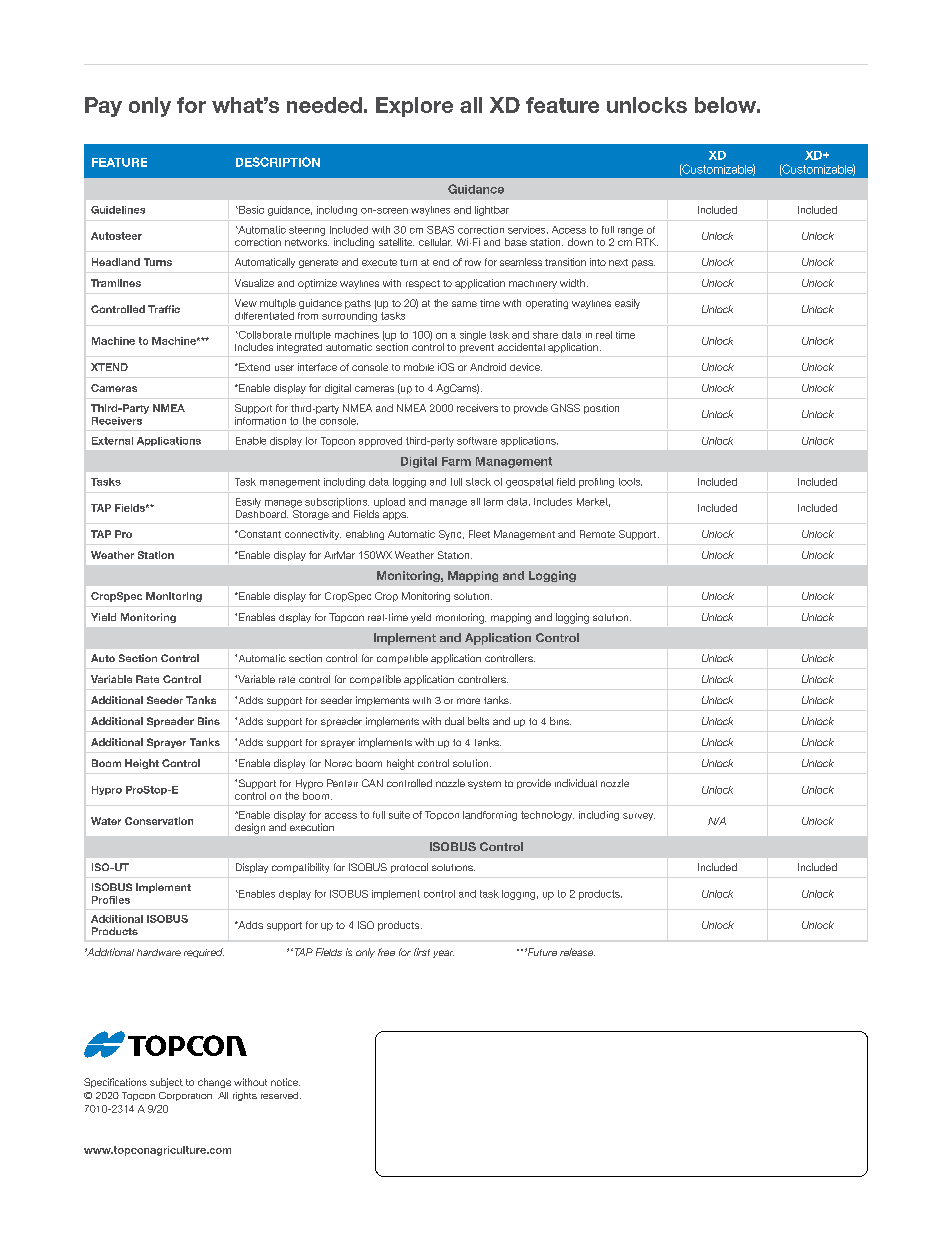 This screenshot has width=952, height=1233. Describe the element at coordinates (166, 1083) in the screenshot. I see `subject` at that location.
